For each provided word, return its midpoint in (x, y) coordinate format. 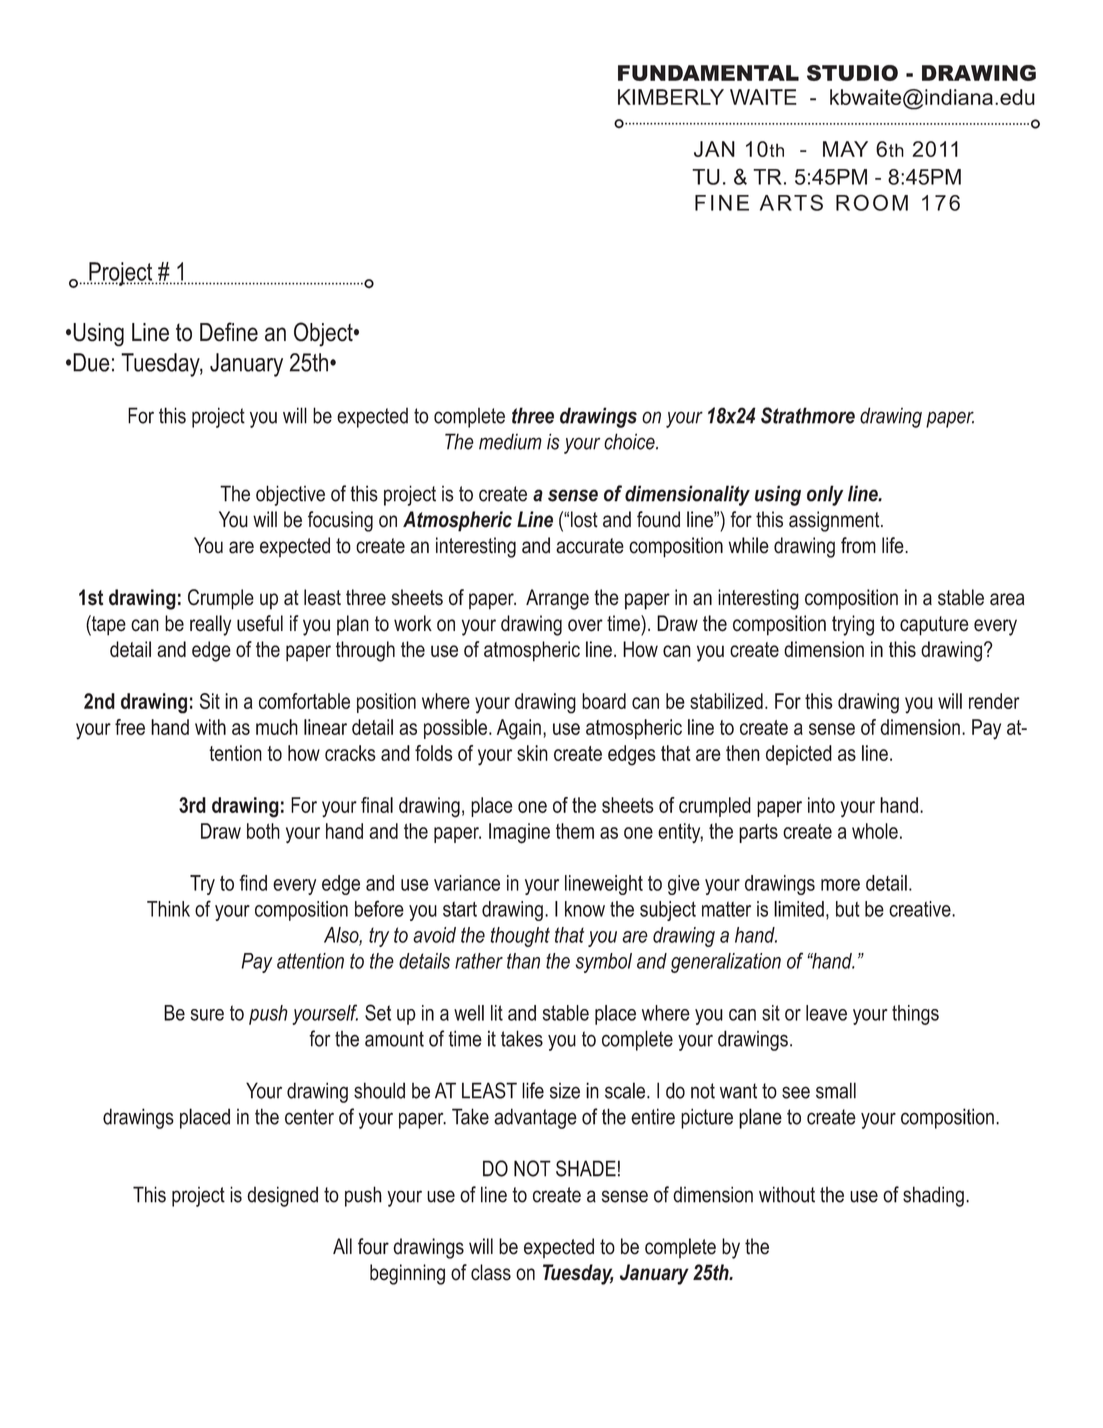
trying (853, 625)
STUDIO (852, 73)
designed (282, 1196)
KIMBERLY (671, 97)
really (210, 625)
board (604, 701)
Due (91, 362)
